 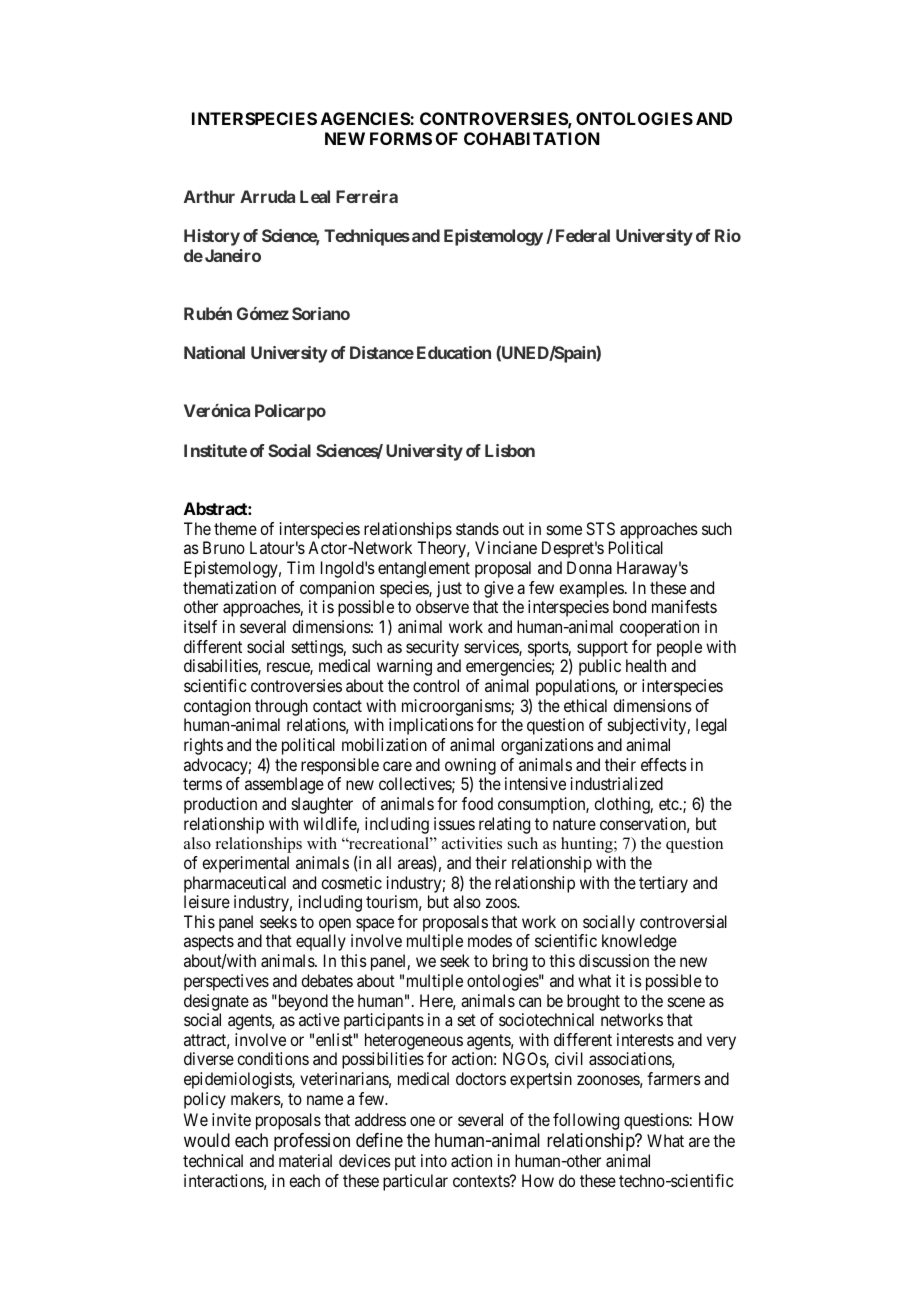 I want to click on material, so click(x=305, y=1160).
